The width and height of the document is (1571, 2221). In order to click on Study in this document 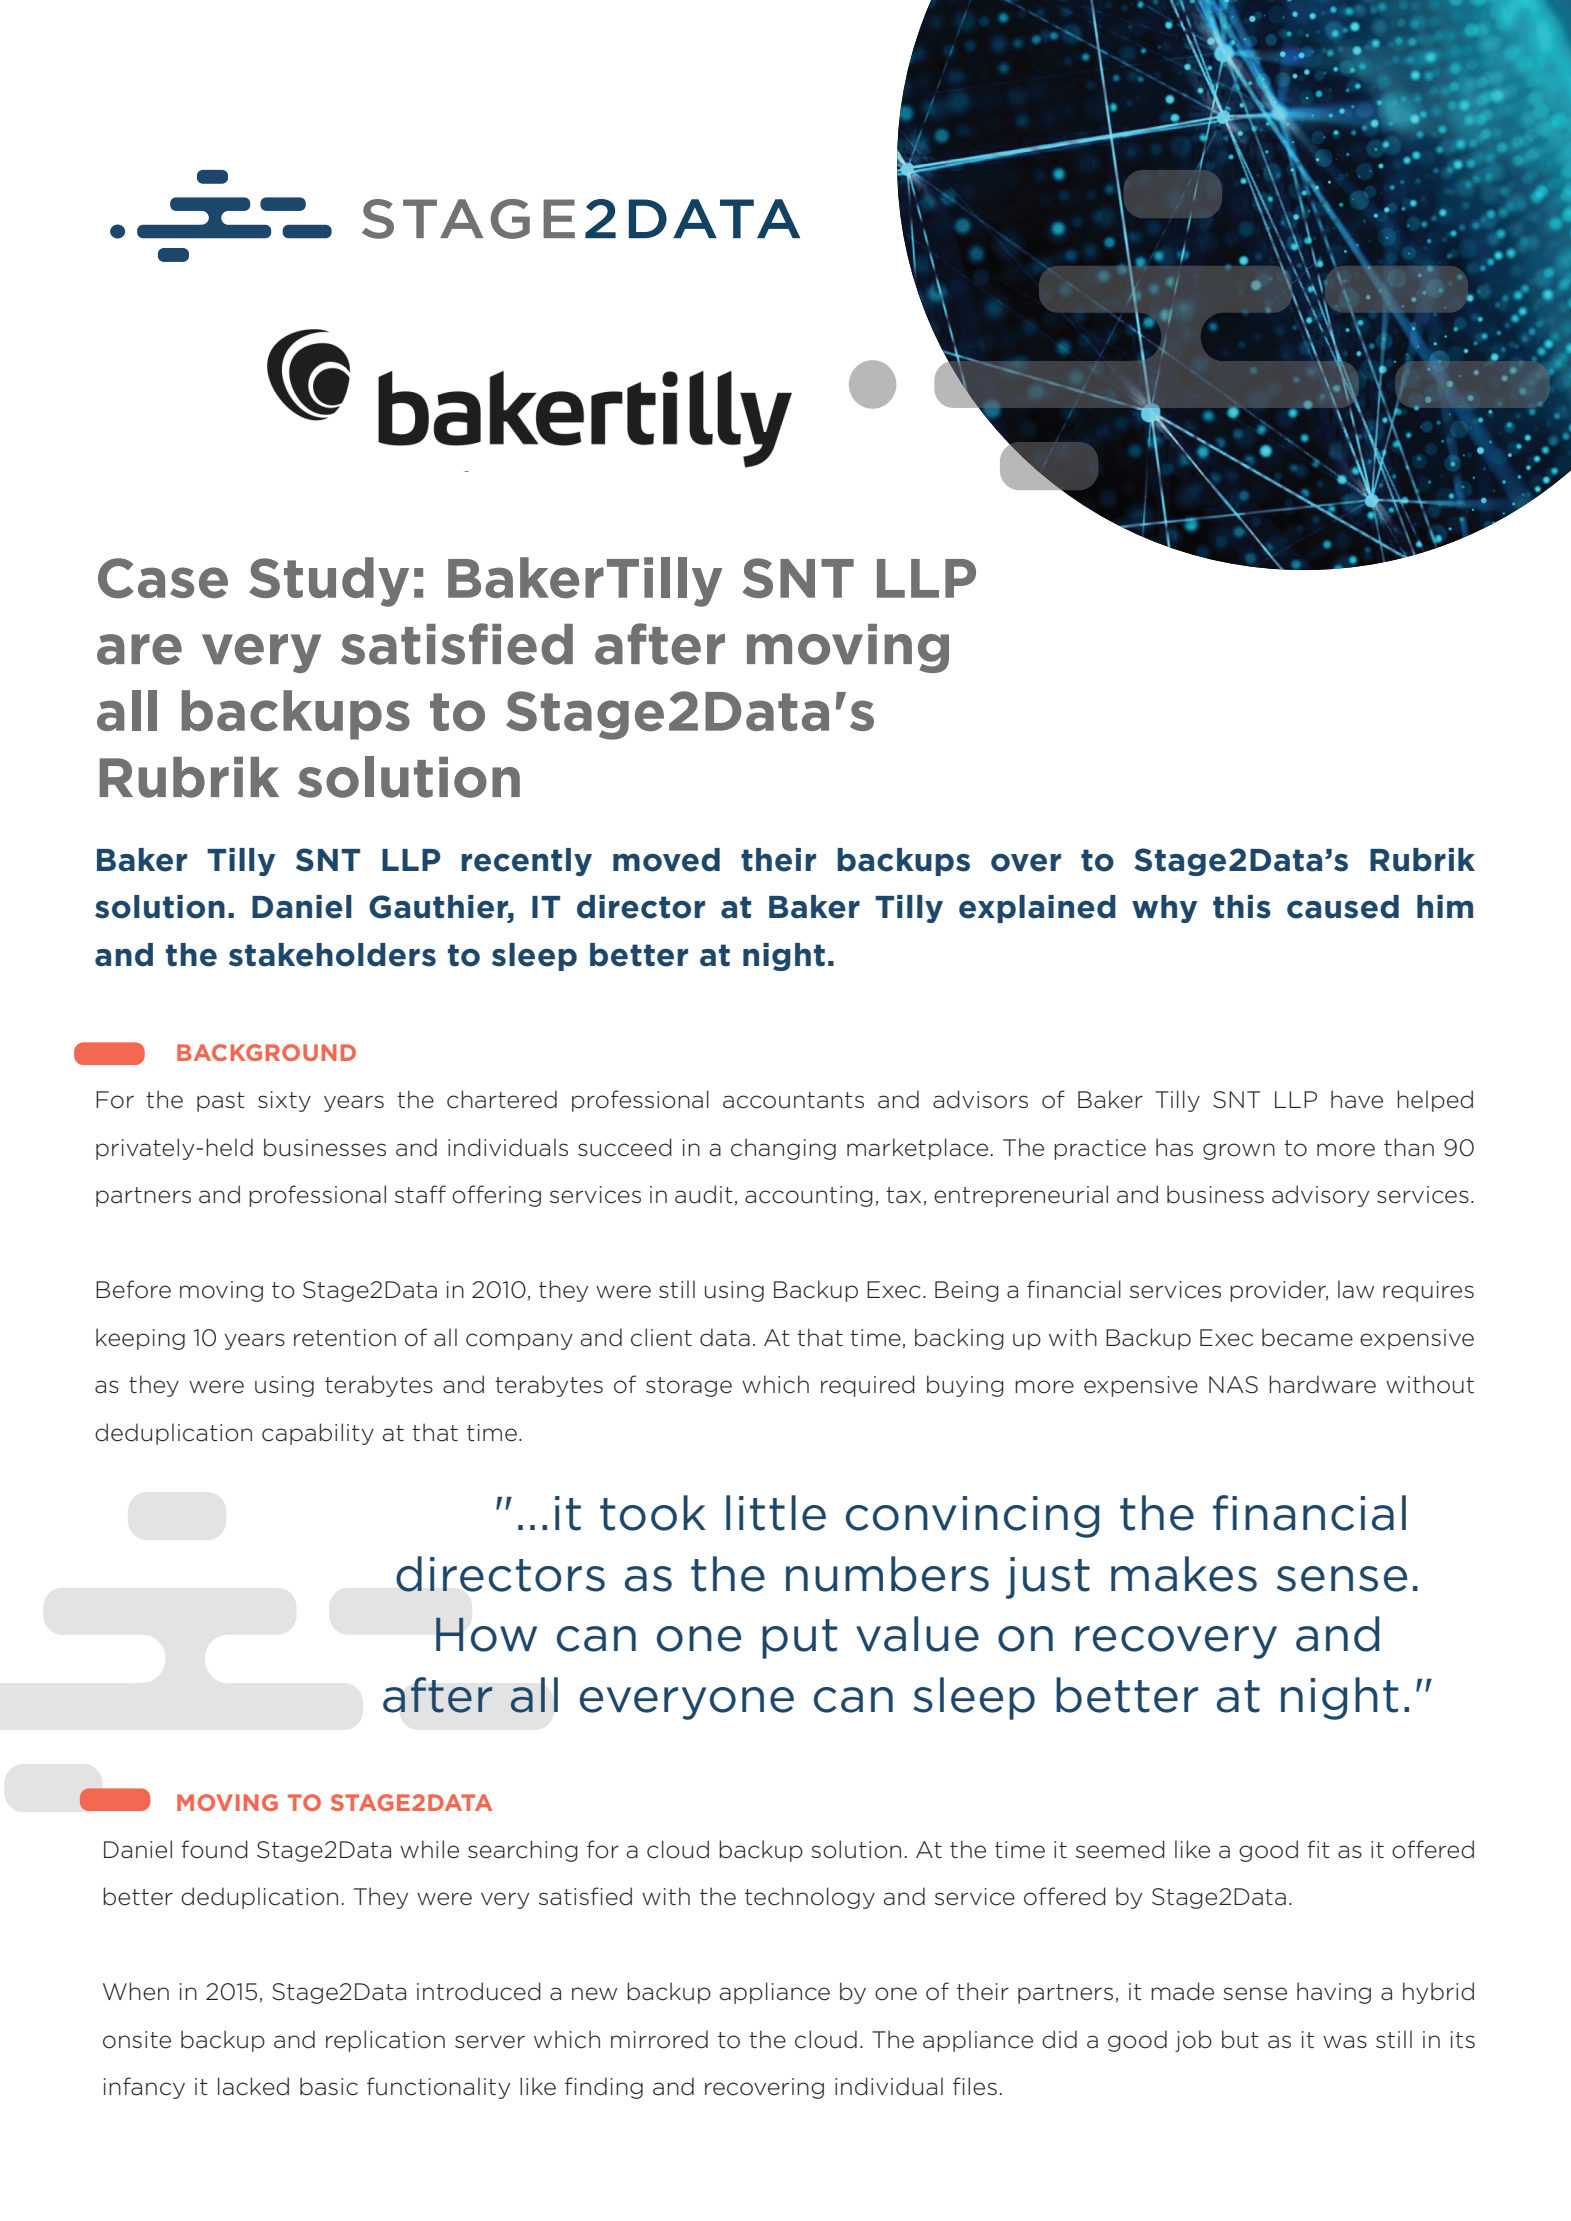, I will do `click(329, 582)`.
